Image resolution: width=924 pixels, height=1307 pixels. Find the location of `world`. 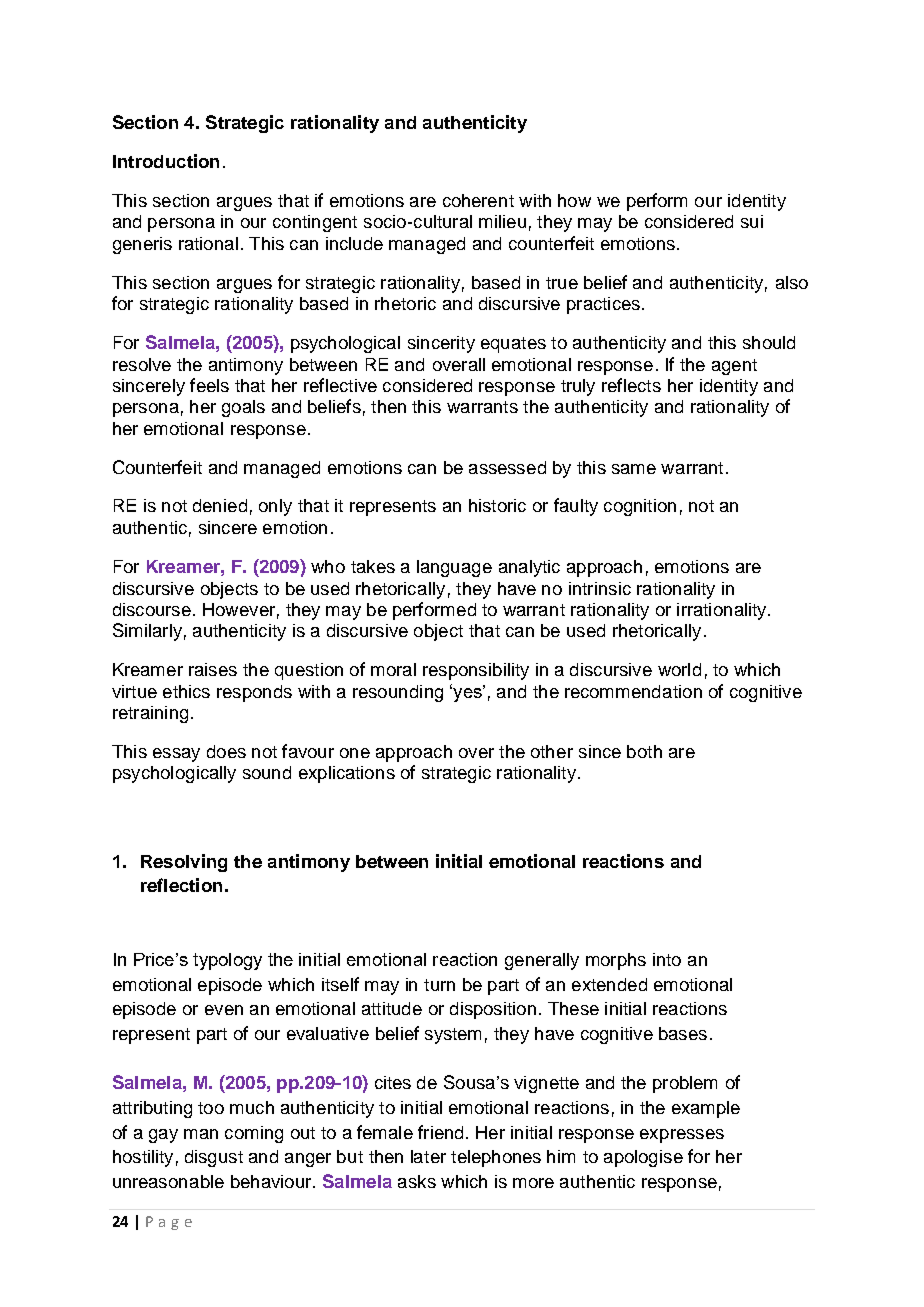

world is located at coordinates (679, 669).
